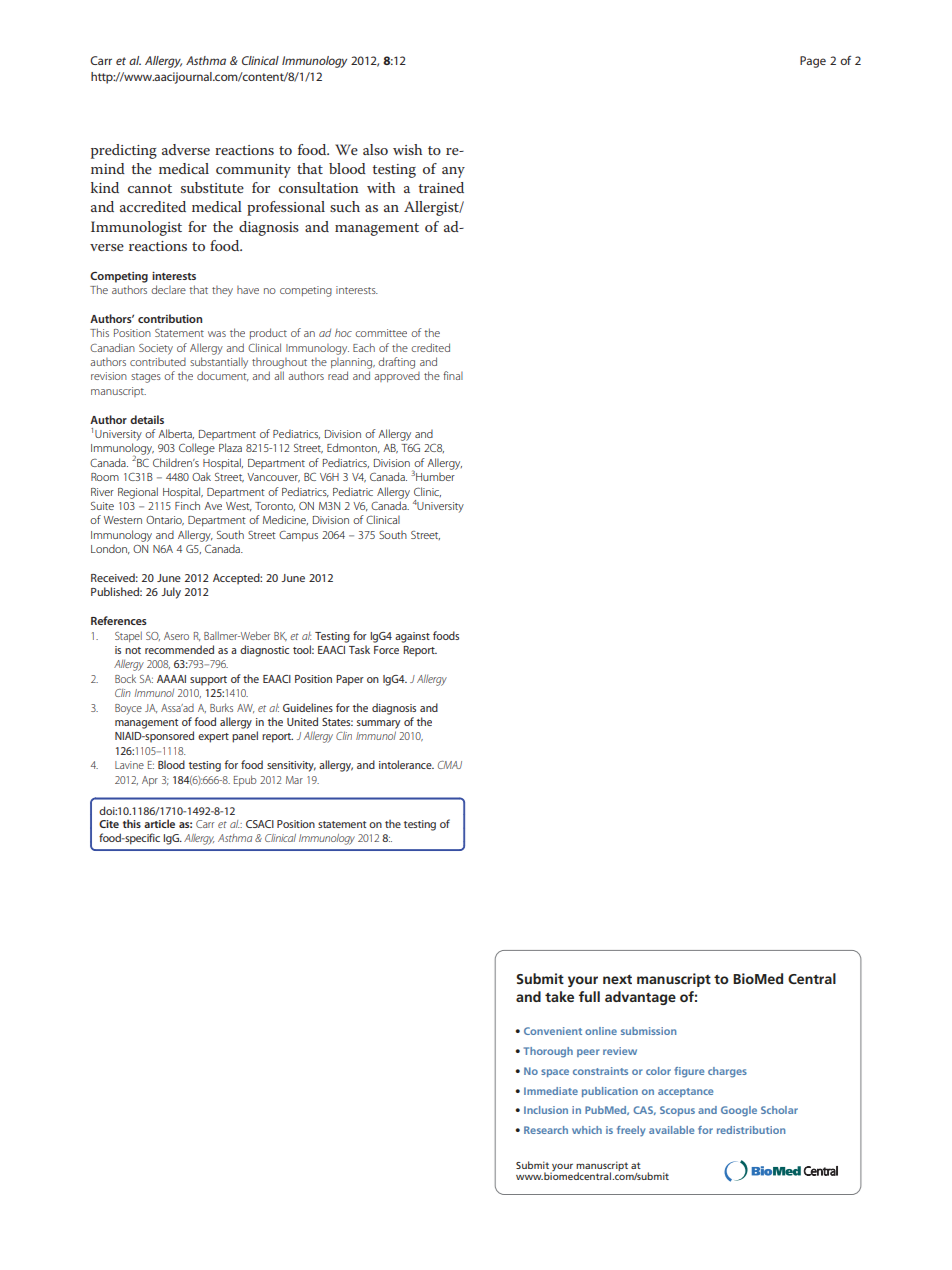 This page has height=1270, width=952. What do you see at coordinates (386, 650) in the page?
I see `Force` at bounding box center [386, 650].
